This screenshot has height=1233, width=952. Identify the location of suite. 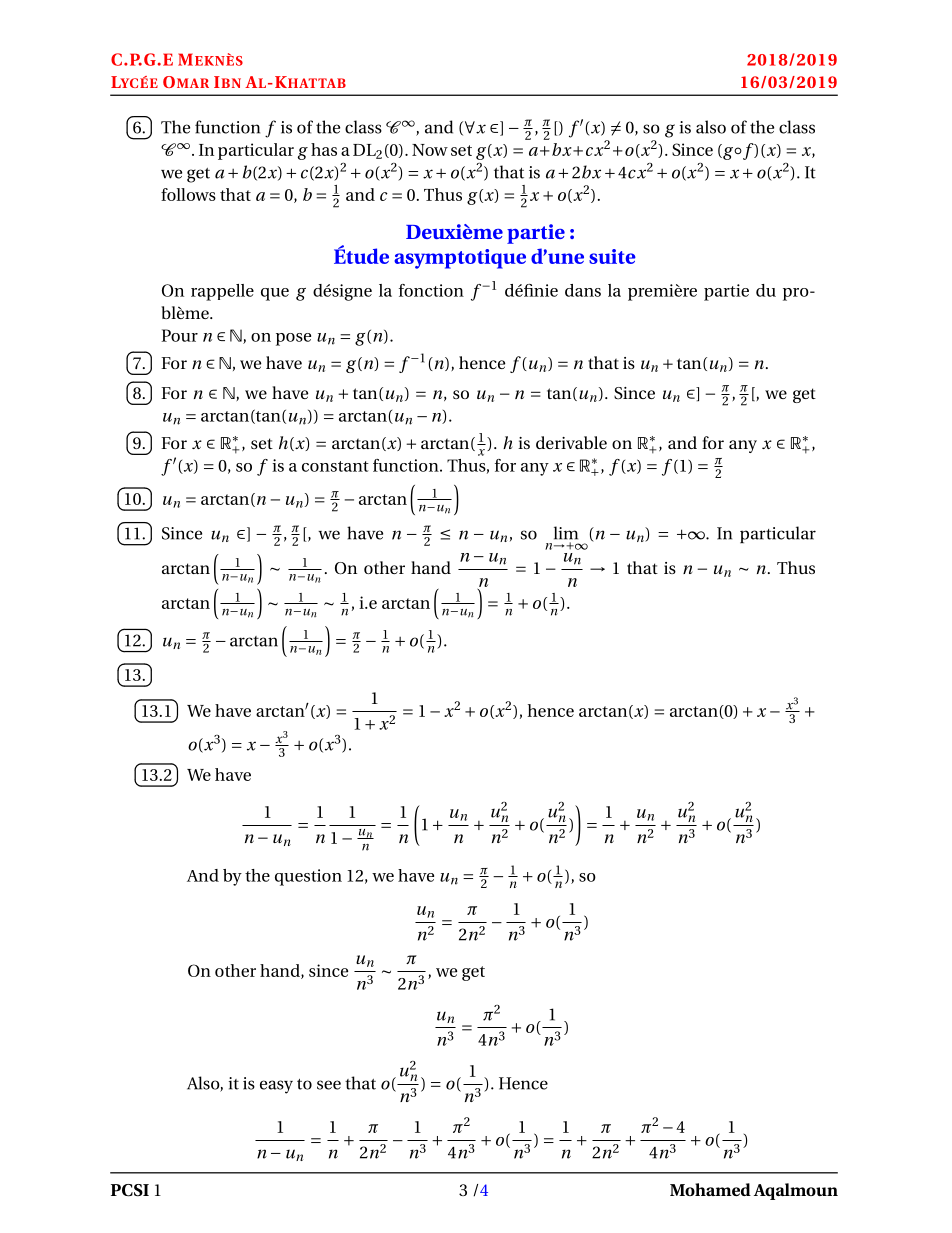
(612, 256).
